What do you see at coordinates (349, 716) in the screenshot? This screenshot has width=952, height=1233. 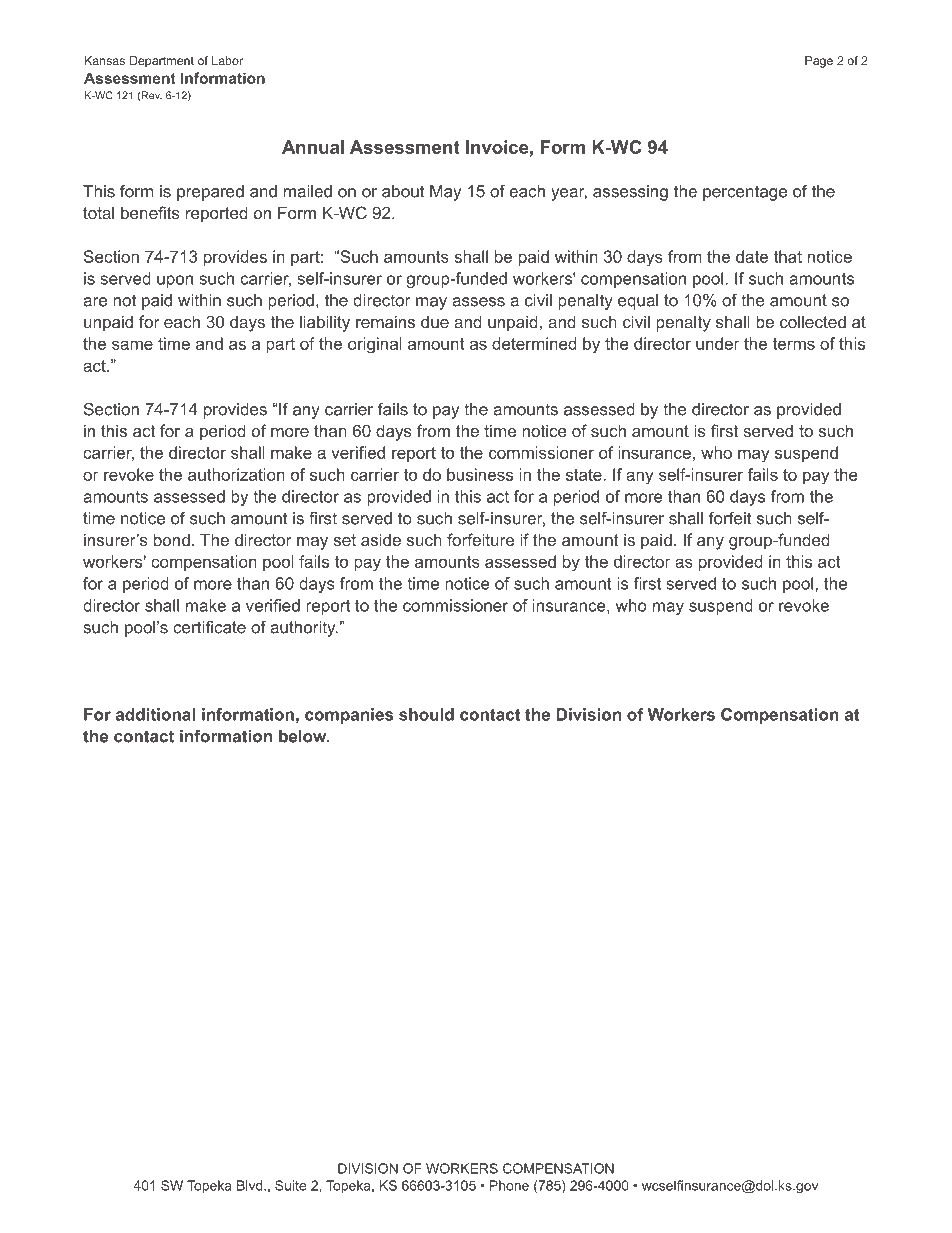 I see `companies` at bounding box center [349, 716].
